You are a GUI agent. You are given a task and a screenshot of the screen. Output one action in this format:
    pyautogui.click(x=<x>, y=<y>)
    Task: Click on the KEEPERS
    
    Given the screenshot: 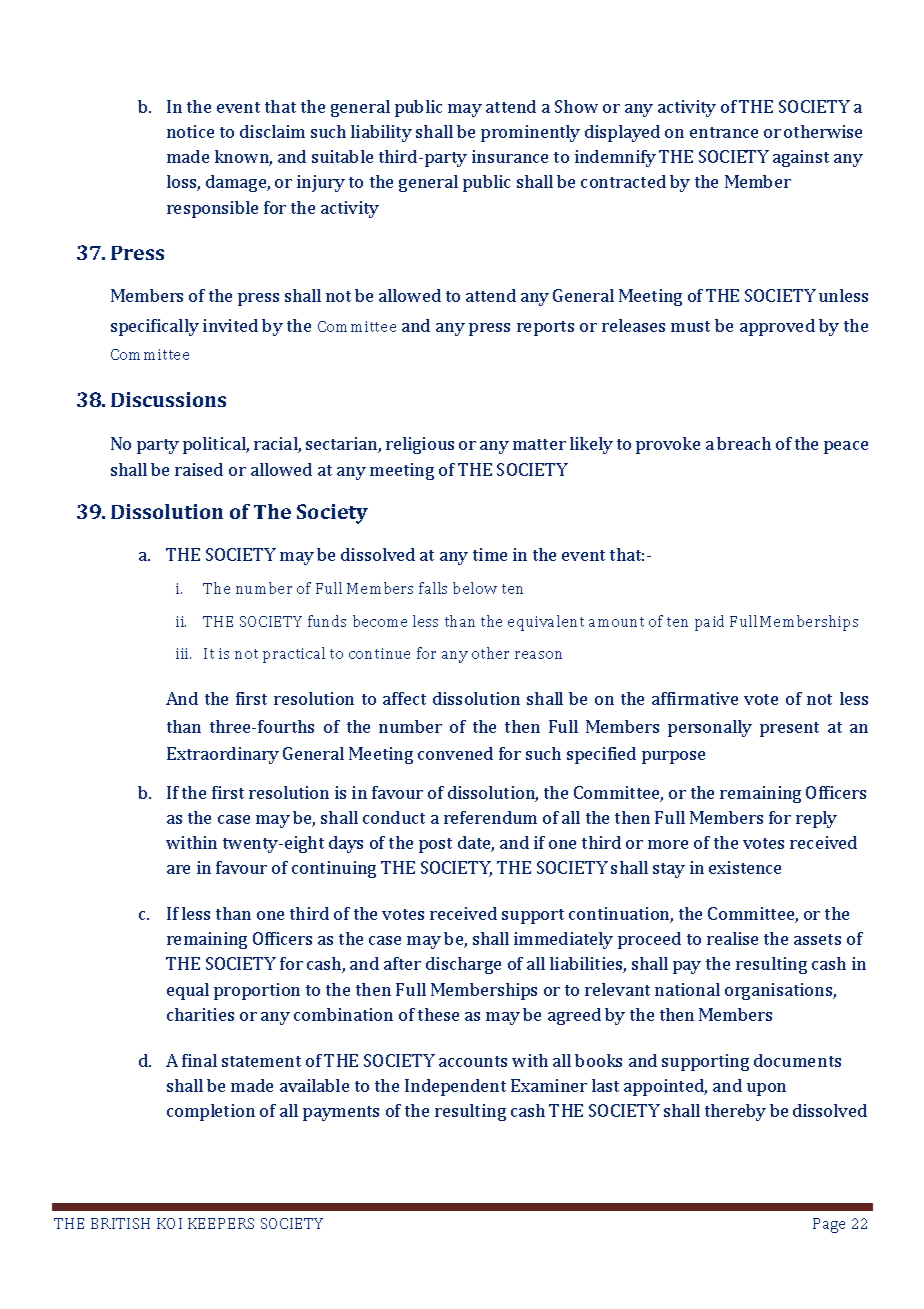 What is the action you would take?
    pyautogui.click(x=221, y=1223)
